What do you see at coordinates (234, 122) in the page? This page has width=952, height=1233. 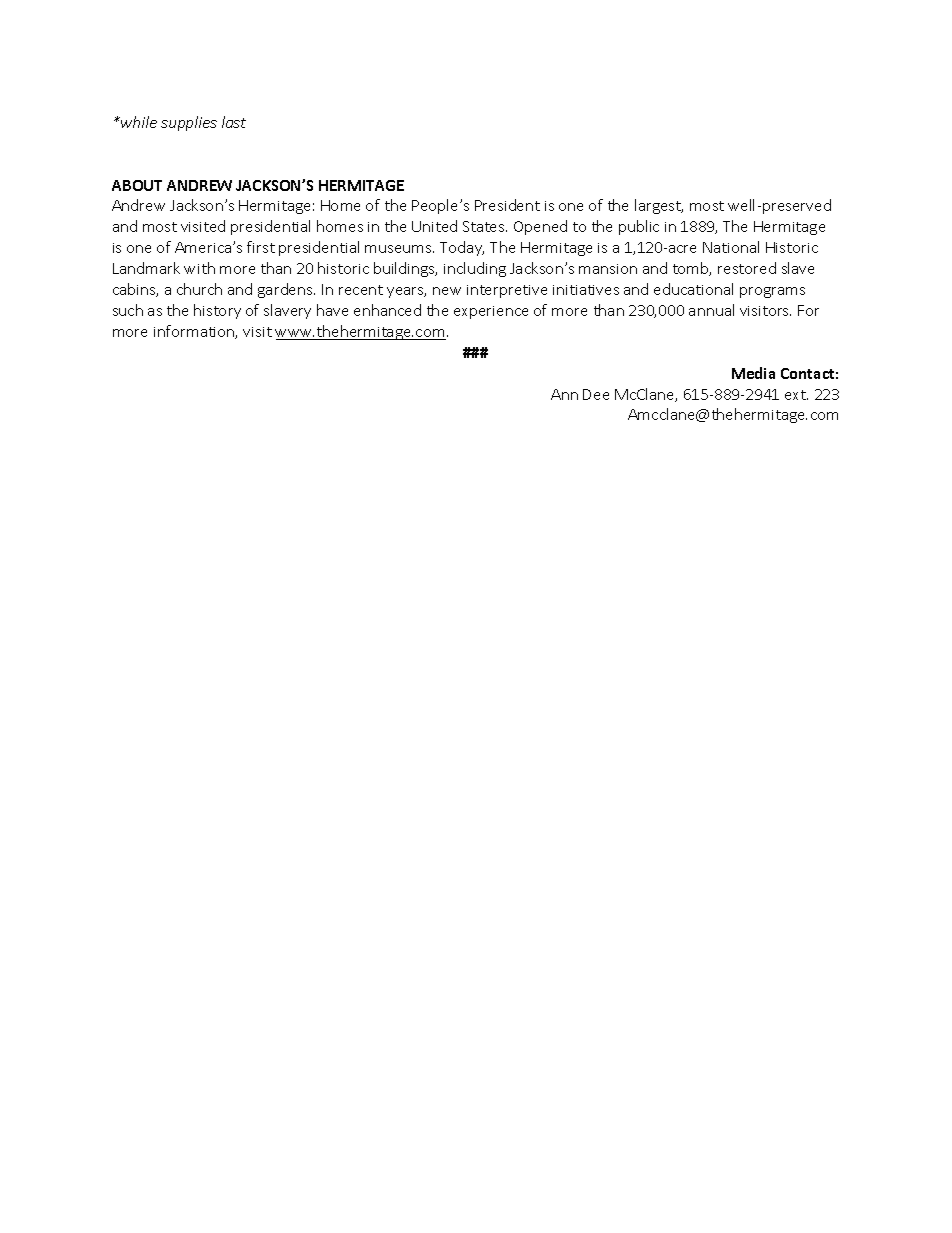 I see `last` at bounding box center [234, 122].
